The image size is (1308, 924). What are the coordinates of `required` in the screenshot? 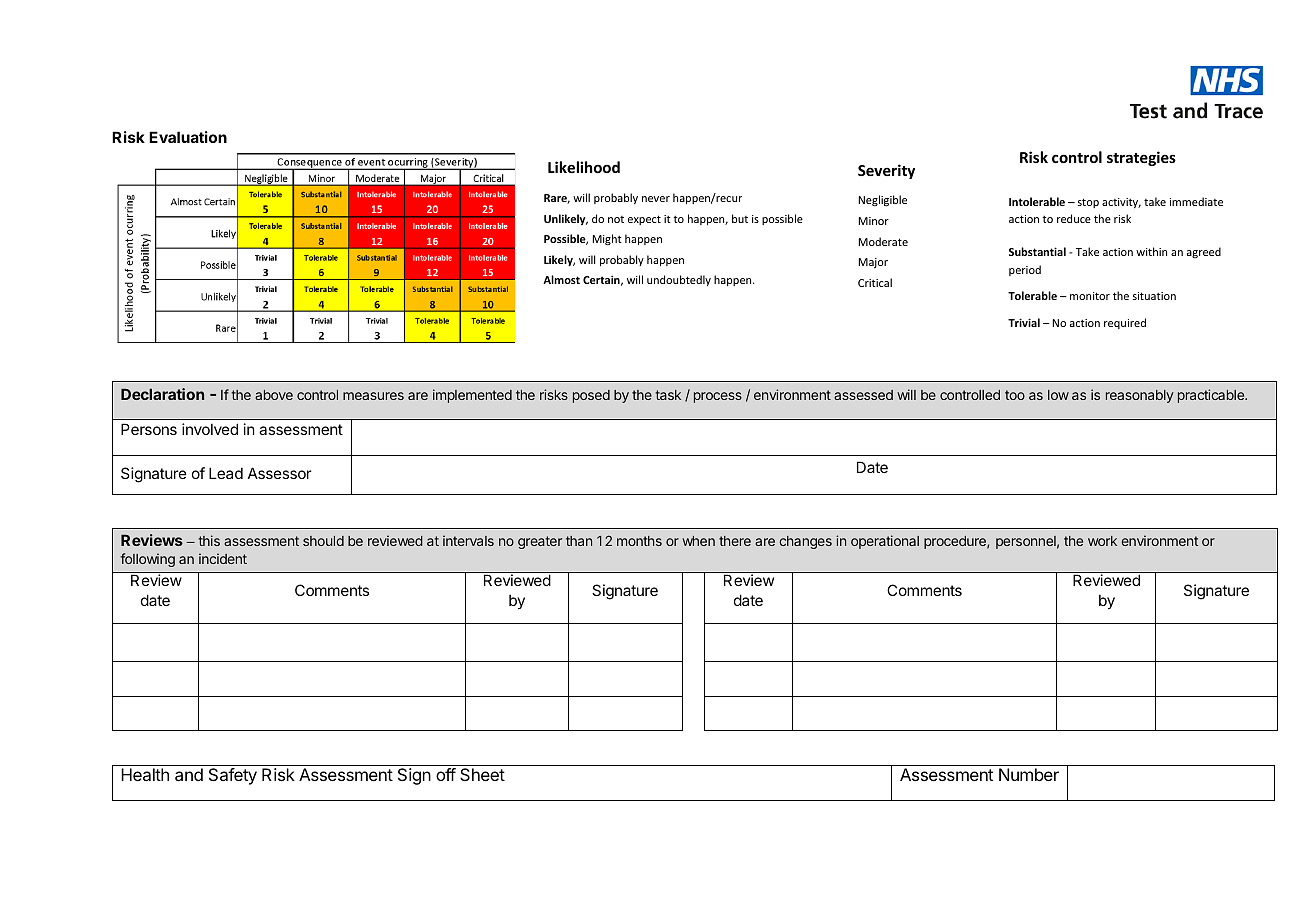 It's located at (1125, 323).
